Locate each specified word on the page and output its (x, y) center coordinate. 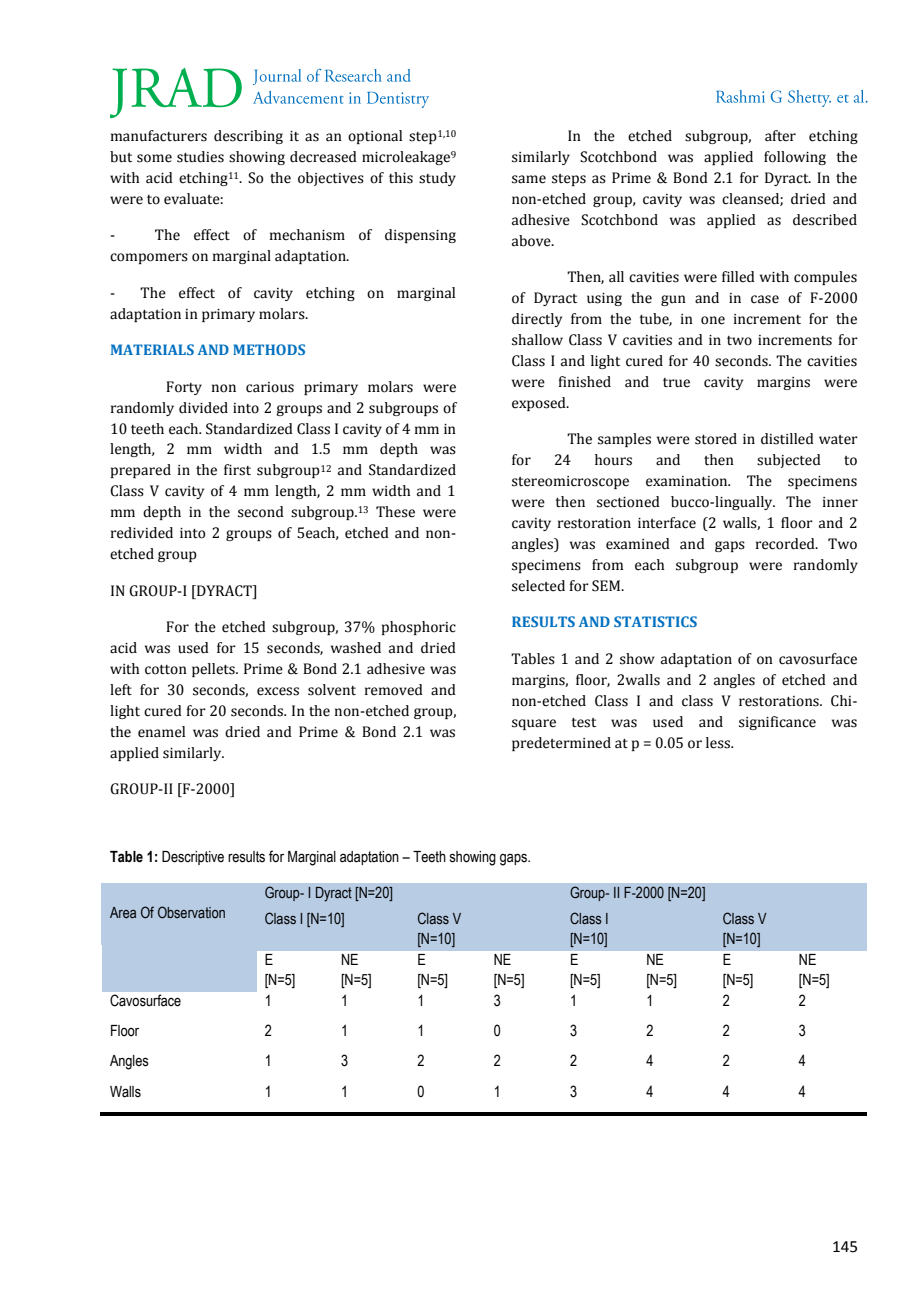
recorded (786, 544)
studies (200, 157)
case (765, 299)
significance (777, 723)
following (795, 158)
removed (394, 690)
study (437, 179)
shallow (537, 340)
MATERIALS (152, 349)
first (237, 470)
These (395, 512)
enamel (161, 732)
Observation (191, 912)
